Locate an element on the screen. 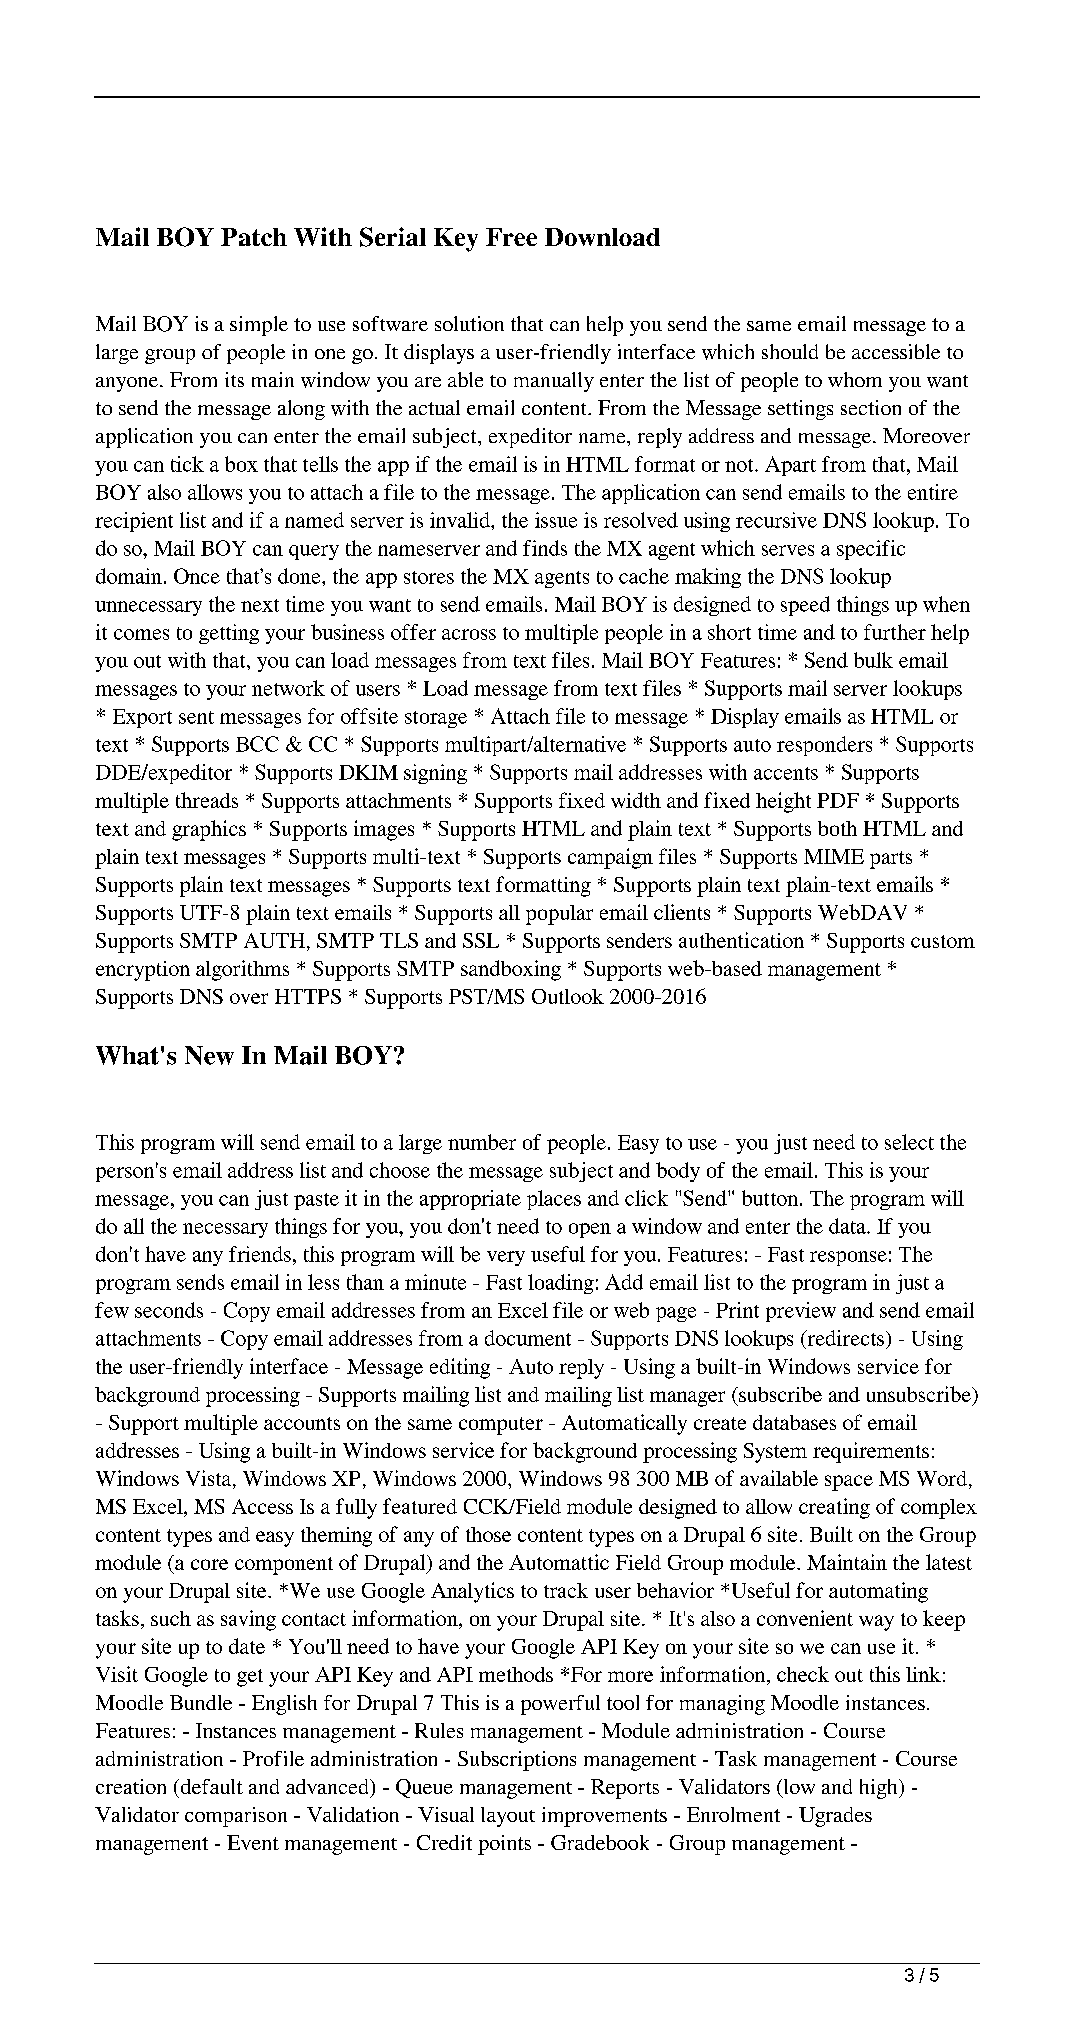 Image resolution: width=1074 pixels, height=2027 pixels. PDF is located at coordinates (838, 800).
